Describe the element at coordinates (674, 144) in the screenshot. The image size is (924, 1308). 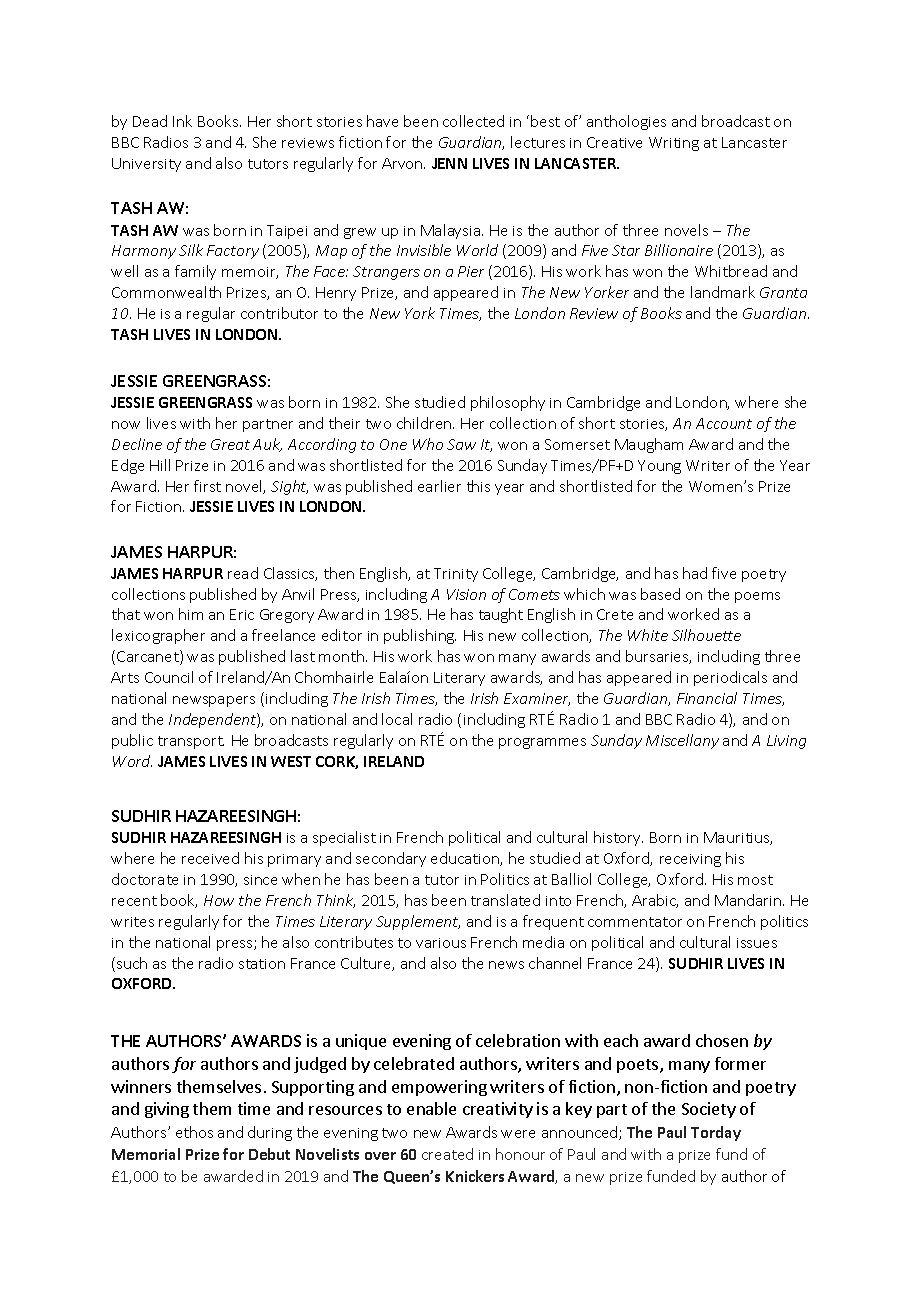
I see `Writing` at that location.
